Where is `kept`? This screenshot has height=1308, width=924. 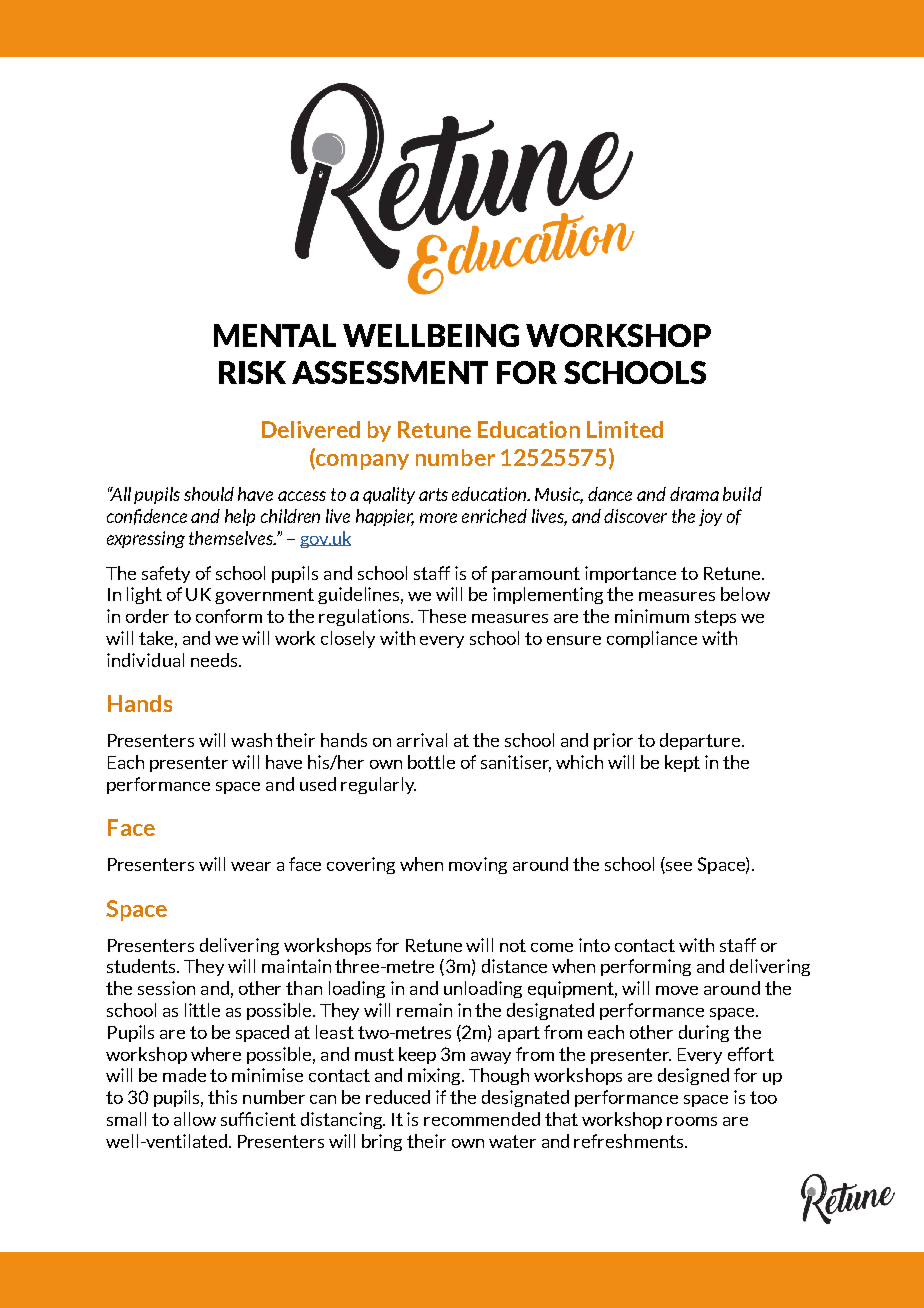
kept is located at coordinates (682, 763).
